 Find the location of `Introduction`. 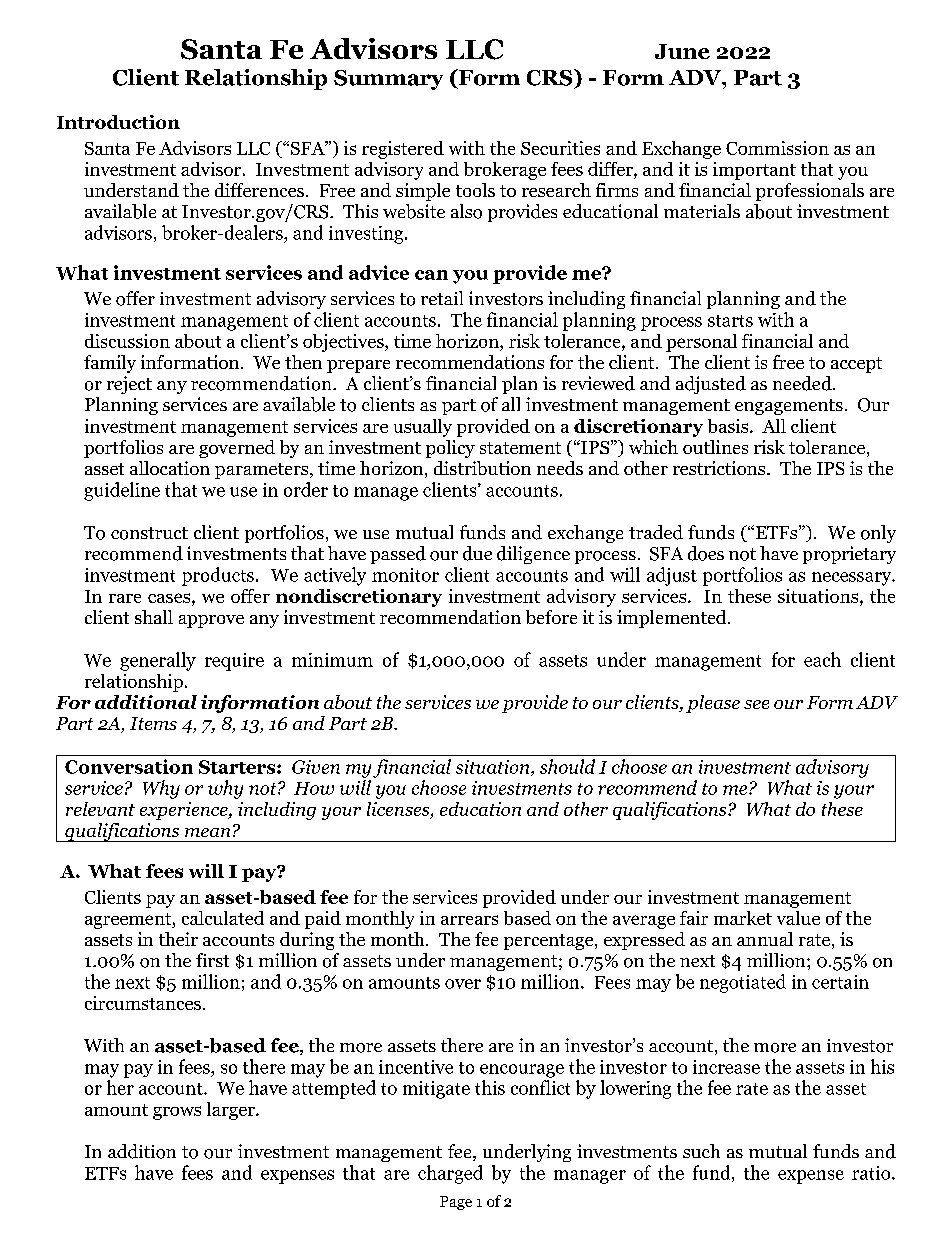

Introduction is located at coordinates (118, 122).
